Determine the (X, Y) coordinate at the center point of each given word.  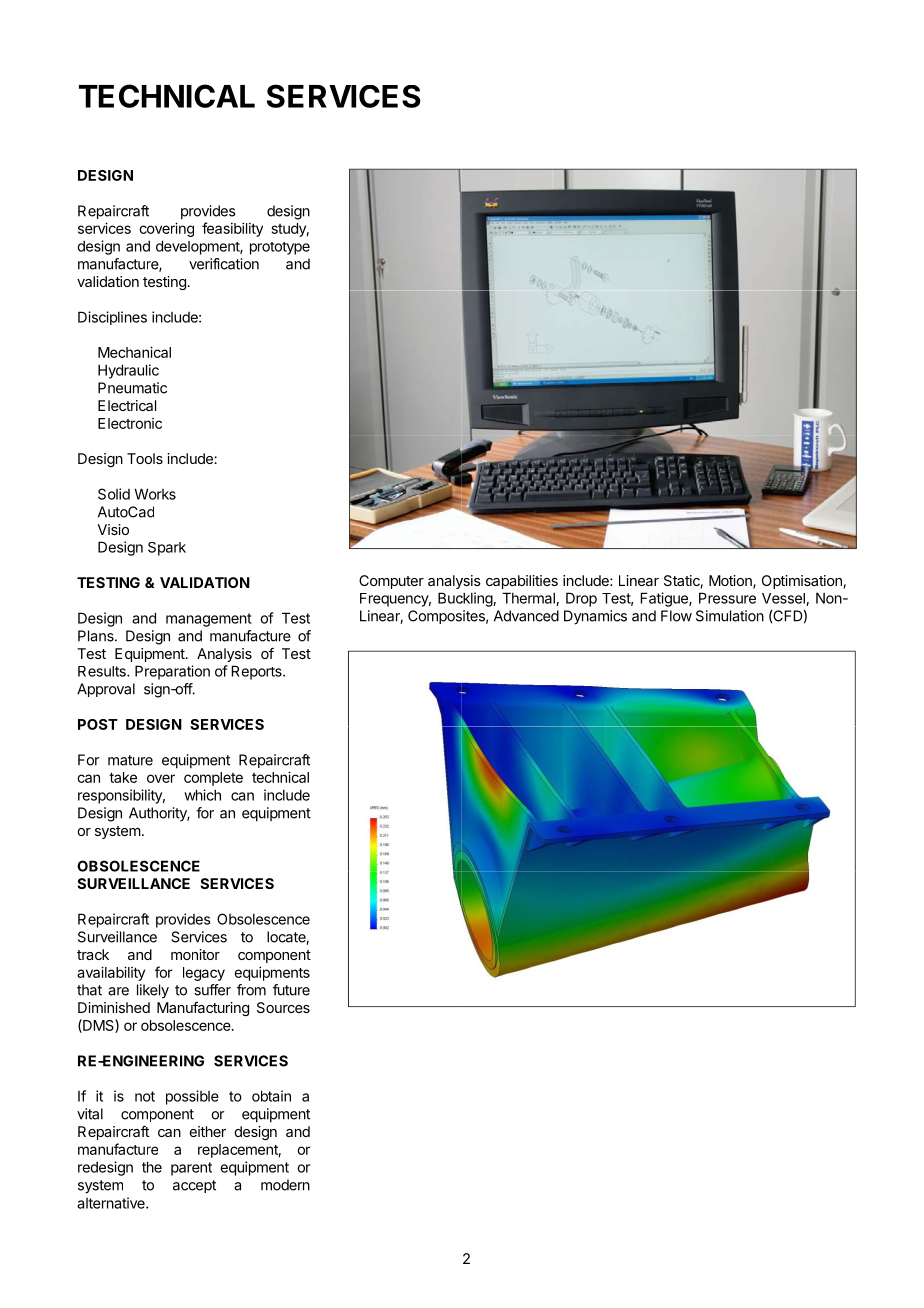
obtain (271, 1096)
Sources (283, 1007)
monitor (195, 954)
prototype (280, 248)
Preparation (172, 672)
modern (285, 1185)
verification (224, 264)
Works (155, 494)
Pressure (727, 598)
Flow (676, 616)
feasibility (232, 229)
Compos (435, 617)
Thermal (529, 599)
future (291, 990)
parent (191, 1169)
